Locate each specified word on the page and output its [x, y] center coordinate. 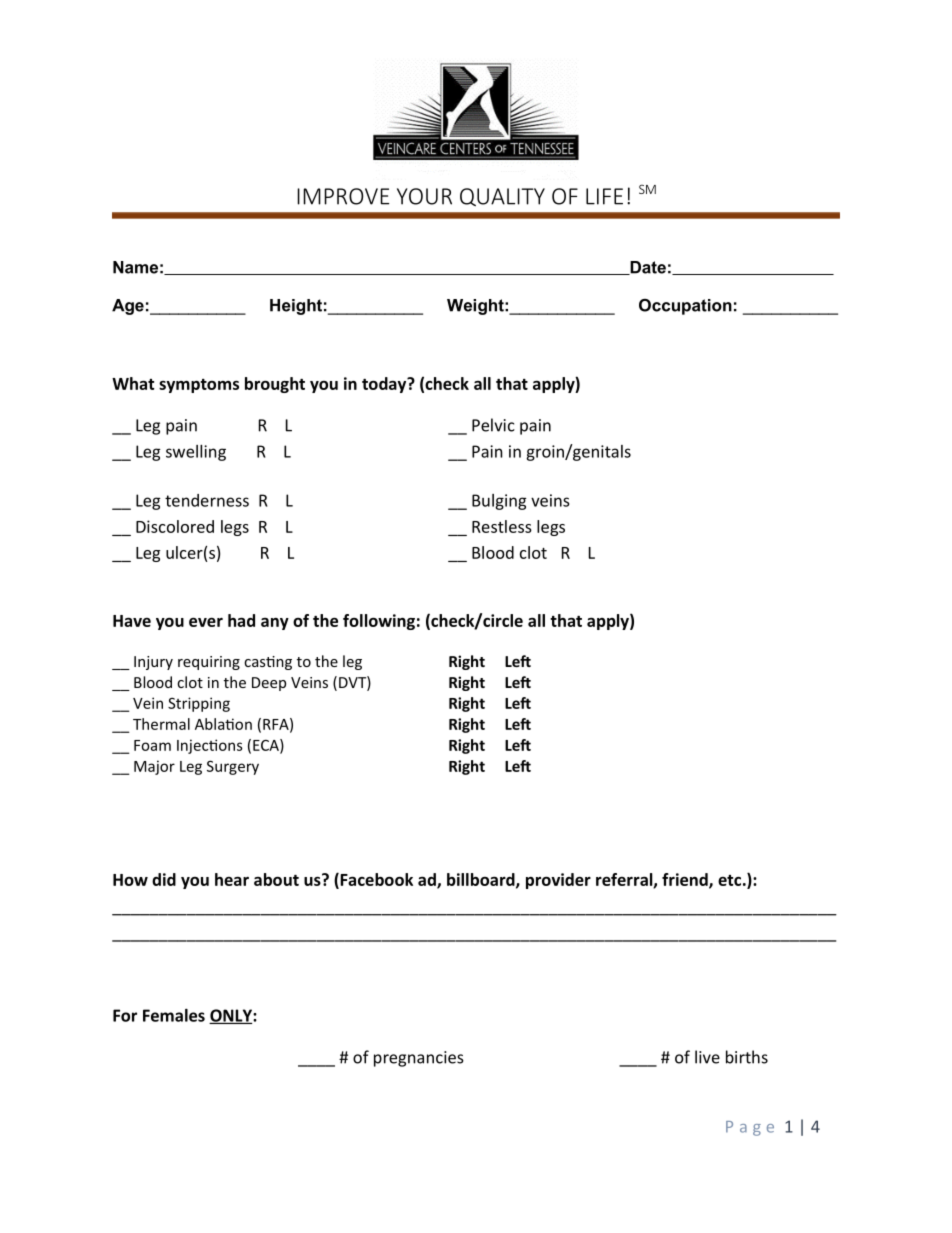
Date [647, 268]
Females [174, 1015]
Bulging [499, 502]
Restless [502, 526]
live [707, 1057]
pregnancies [419, 1059]
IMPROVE [343, 196]
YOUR [424, 196]
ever [206, 622]
